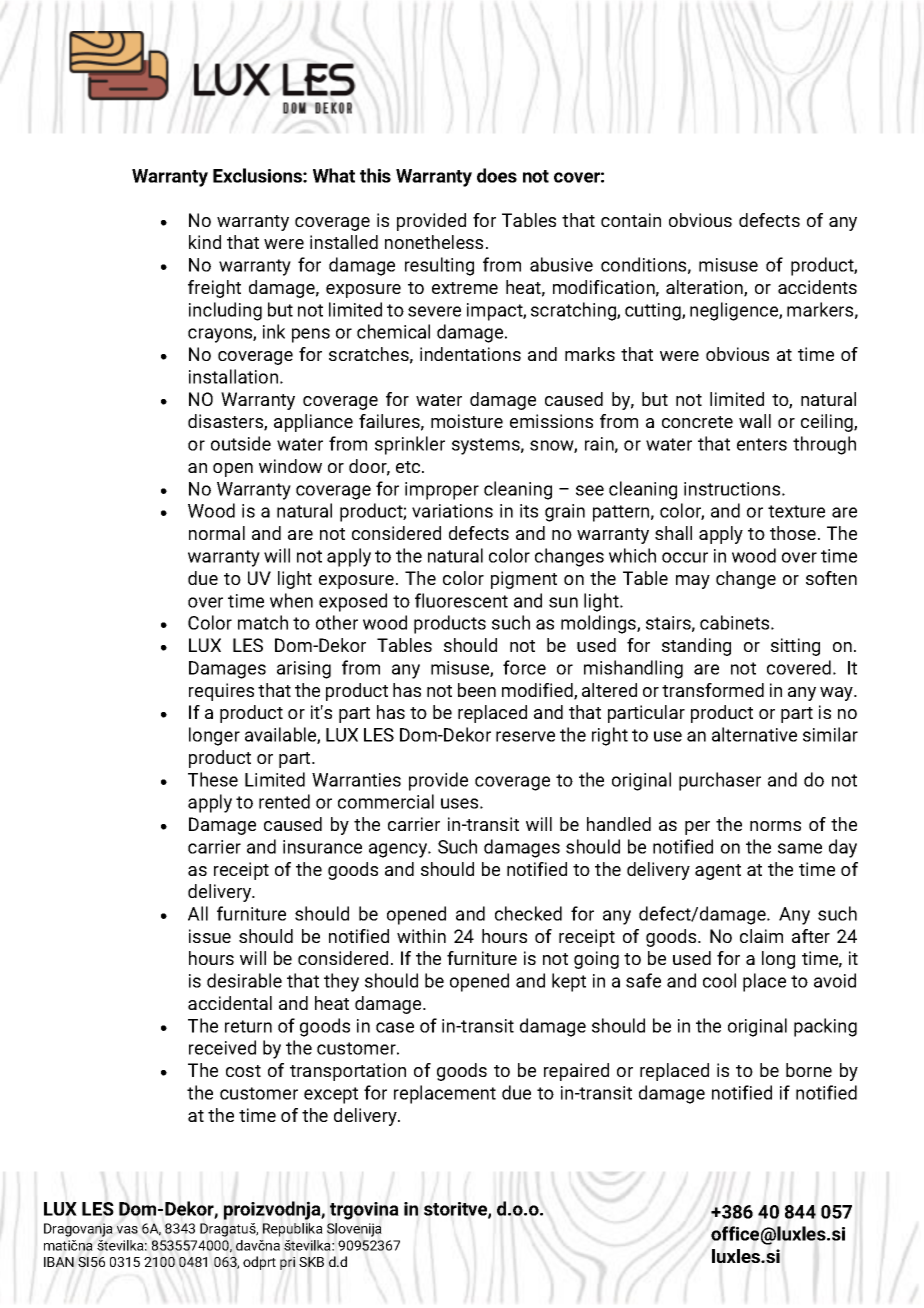 The image size is (924, 1308). What do you see at coordinates (331, 1095) in the page?
I see `except` at bounding box center [331, 1095].
